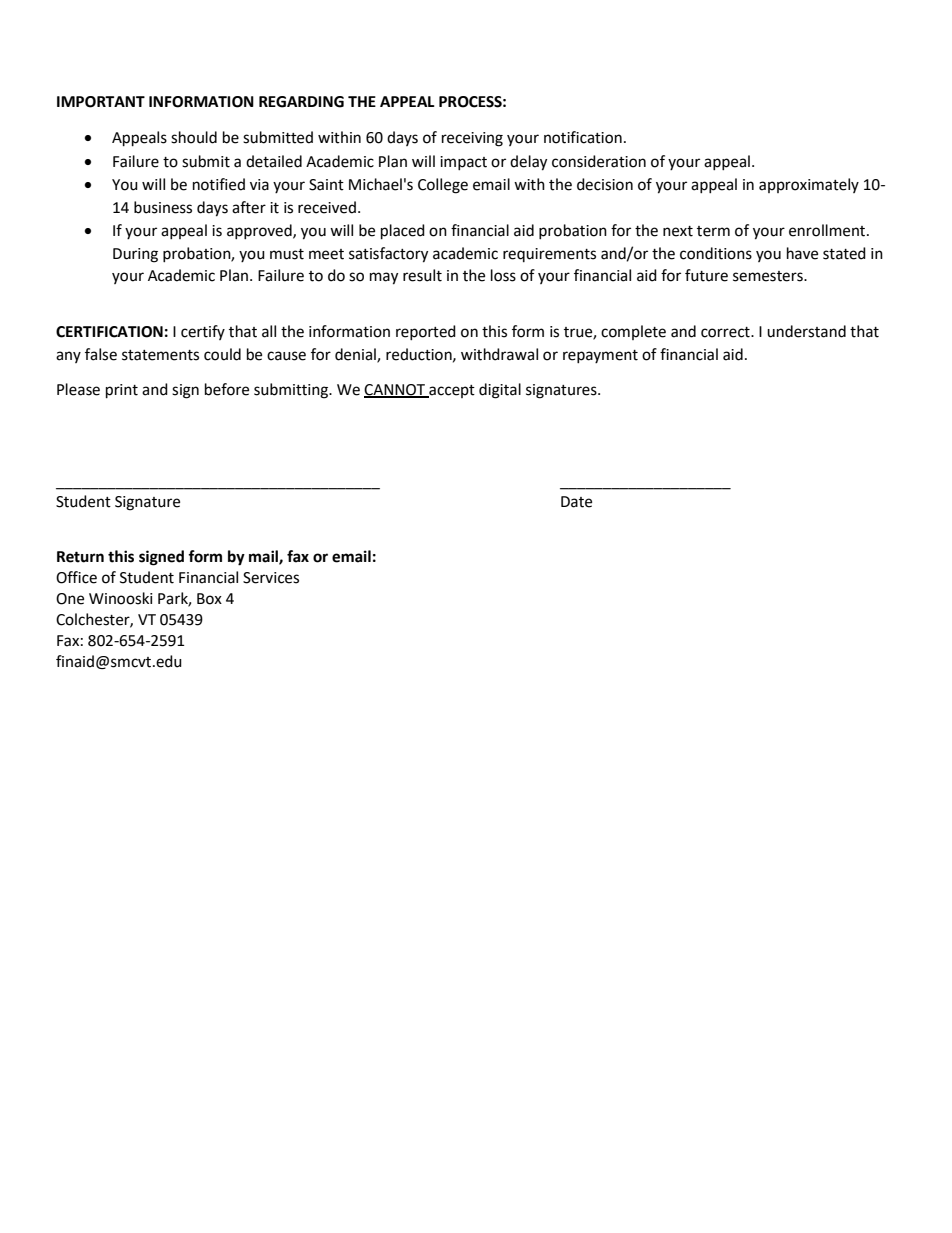 The height and width of the screenshot is (1233, 952). Describe the element at coordinates (271, 578) in the screenshot. I see `Services` at that location.
